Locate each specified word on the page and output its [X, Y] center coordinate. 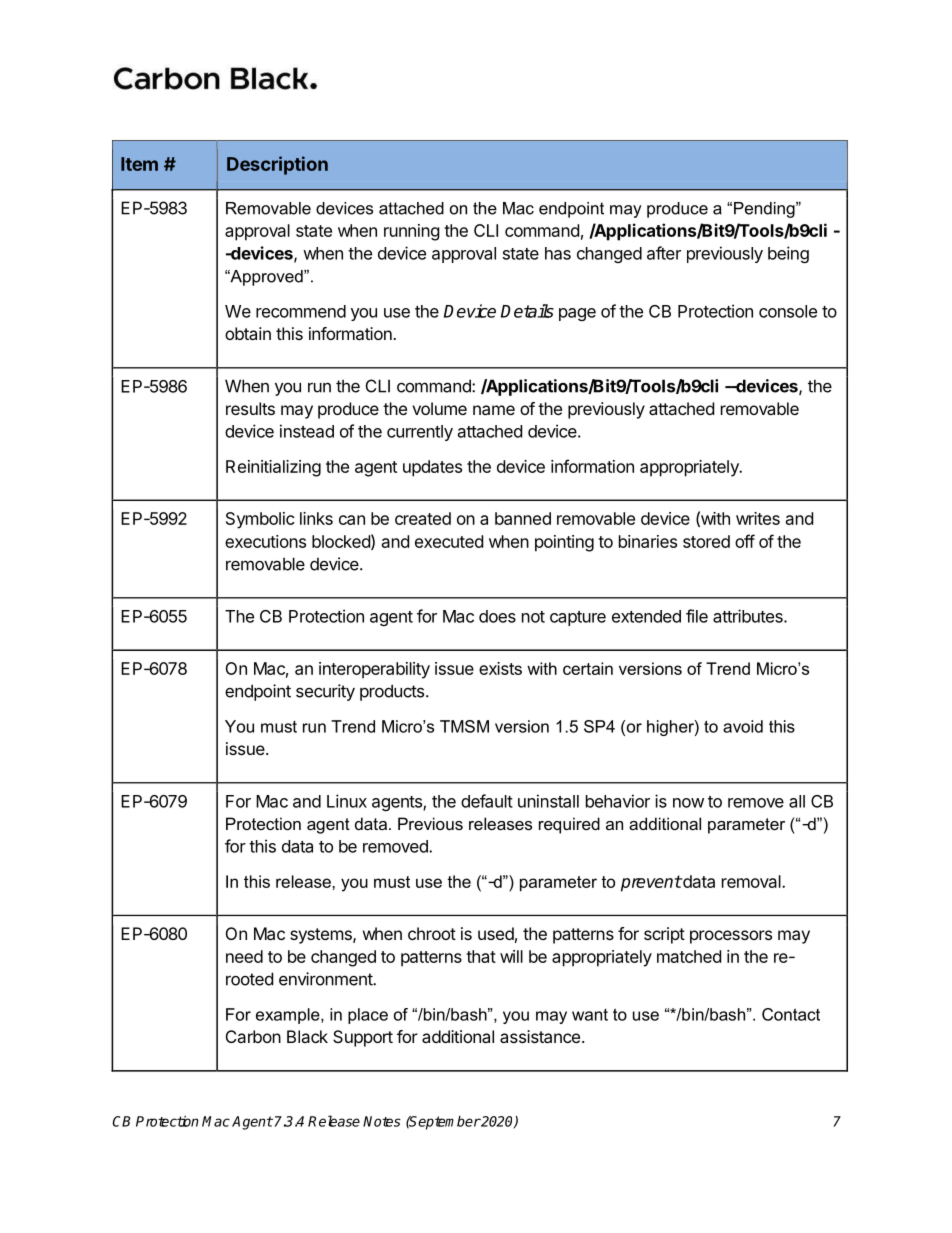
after [664, 253]
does [497, 616]
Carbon [253, 1036]
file [697, 616]
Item [139, 164]
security [325, 692]
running [412, 232]
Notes [382, 1121]
